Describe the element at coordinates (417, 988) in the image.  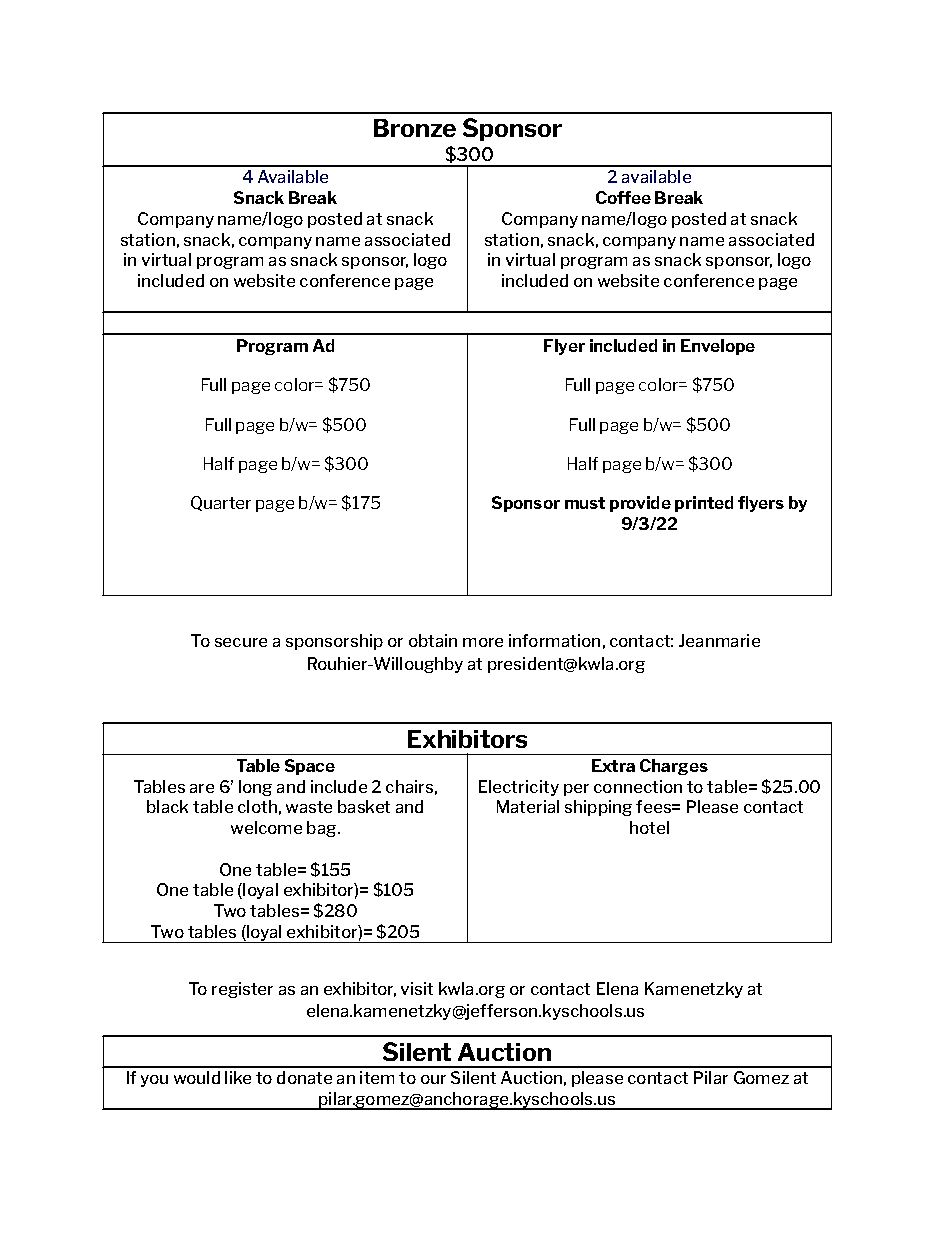
I see `visit` at that location.
